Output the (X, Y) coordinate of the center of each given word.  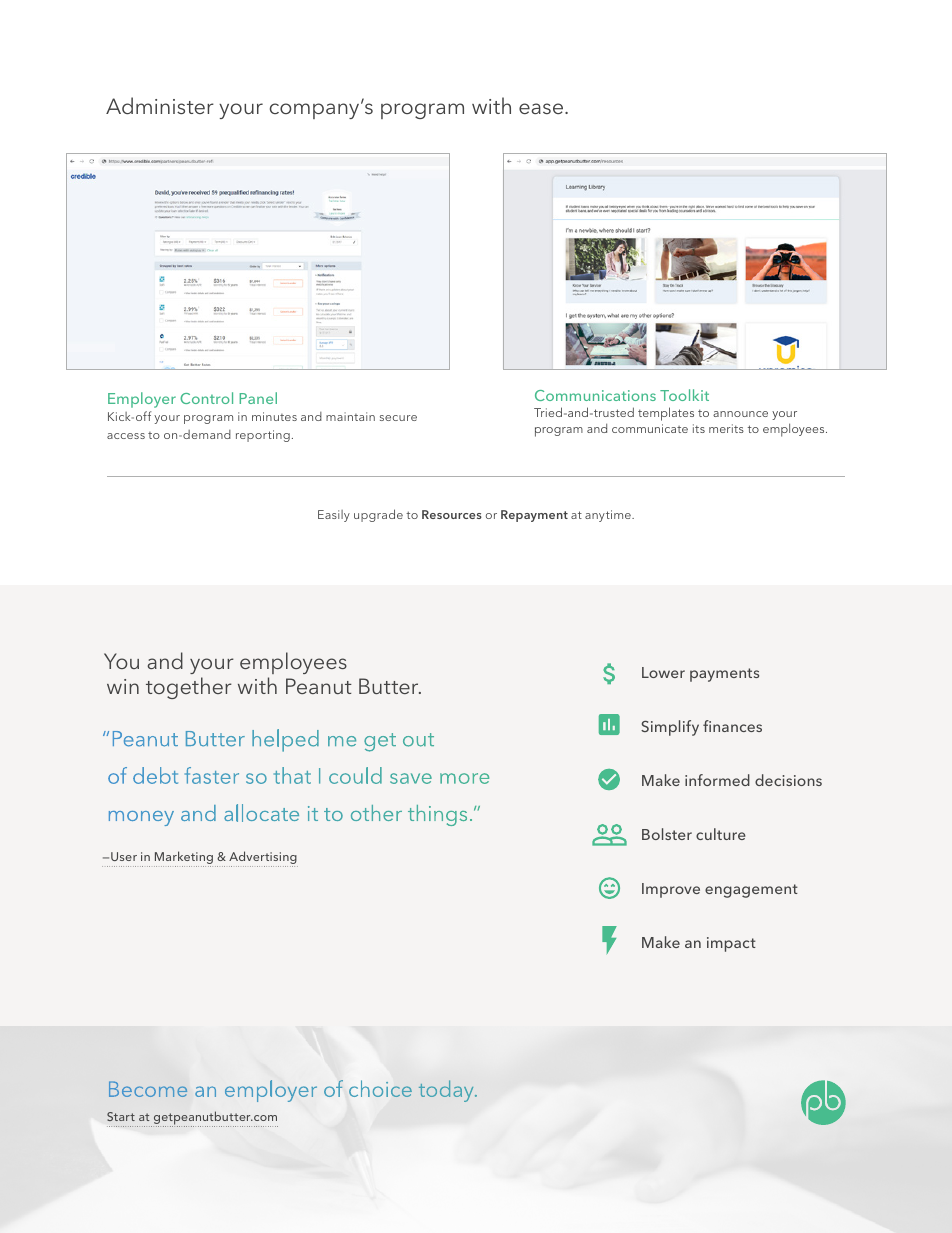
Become (148, 1089)
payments (724, 675)
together (189, 688)
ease (542, 108)
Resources (452, 514)
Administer (160, 105)
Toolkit (684, 395)
